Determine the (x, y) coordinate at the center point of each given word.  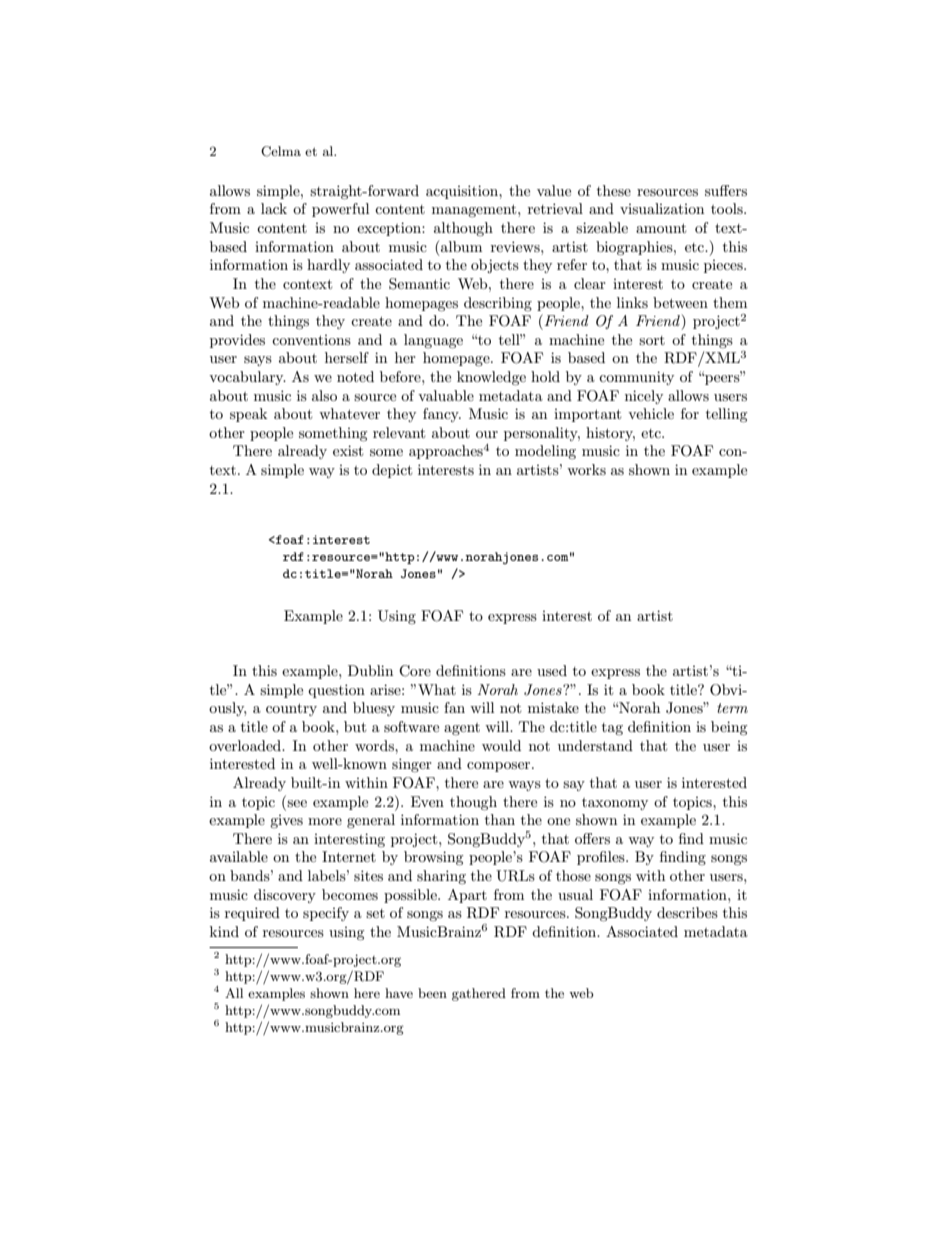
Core (415, 671)
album (461, 246)
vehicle (651, 413)
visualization (662, 208)
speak (248, 415)
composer (500, 767)
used (552, 670)
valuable (446, 395)
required (252, 914)
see (297, 803)
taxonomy (615, 804)
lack (274, 208)
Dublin (370, 670)
